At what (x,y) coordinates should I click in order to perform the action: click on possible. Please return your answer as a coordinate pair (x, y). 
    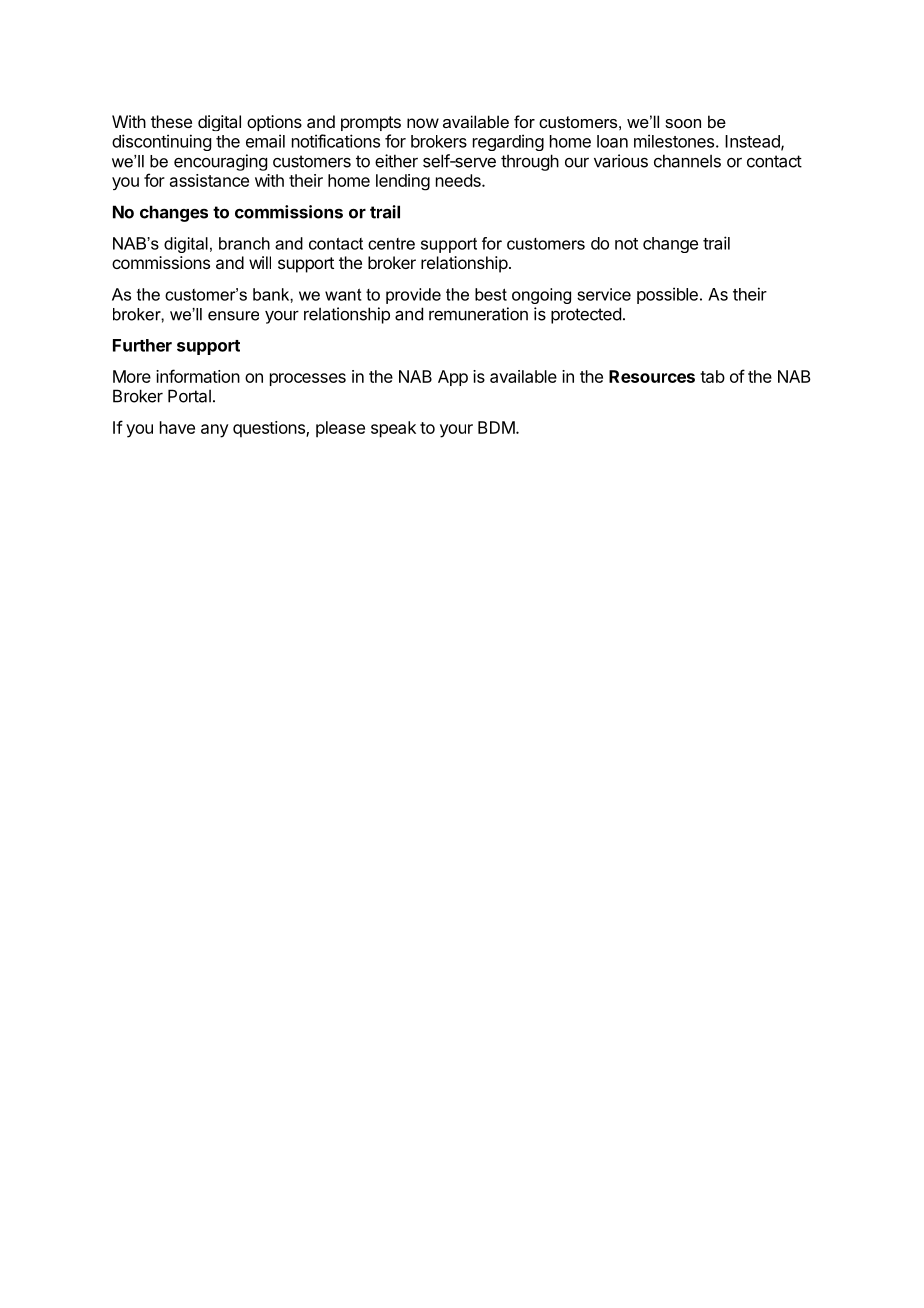
    Looking at the image, I should click on (667, 295).
